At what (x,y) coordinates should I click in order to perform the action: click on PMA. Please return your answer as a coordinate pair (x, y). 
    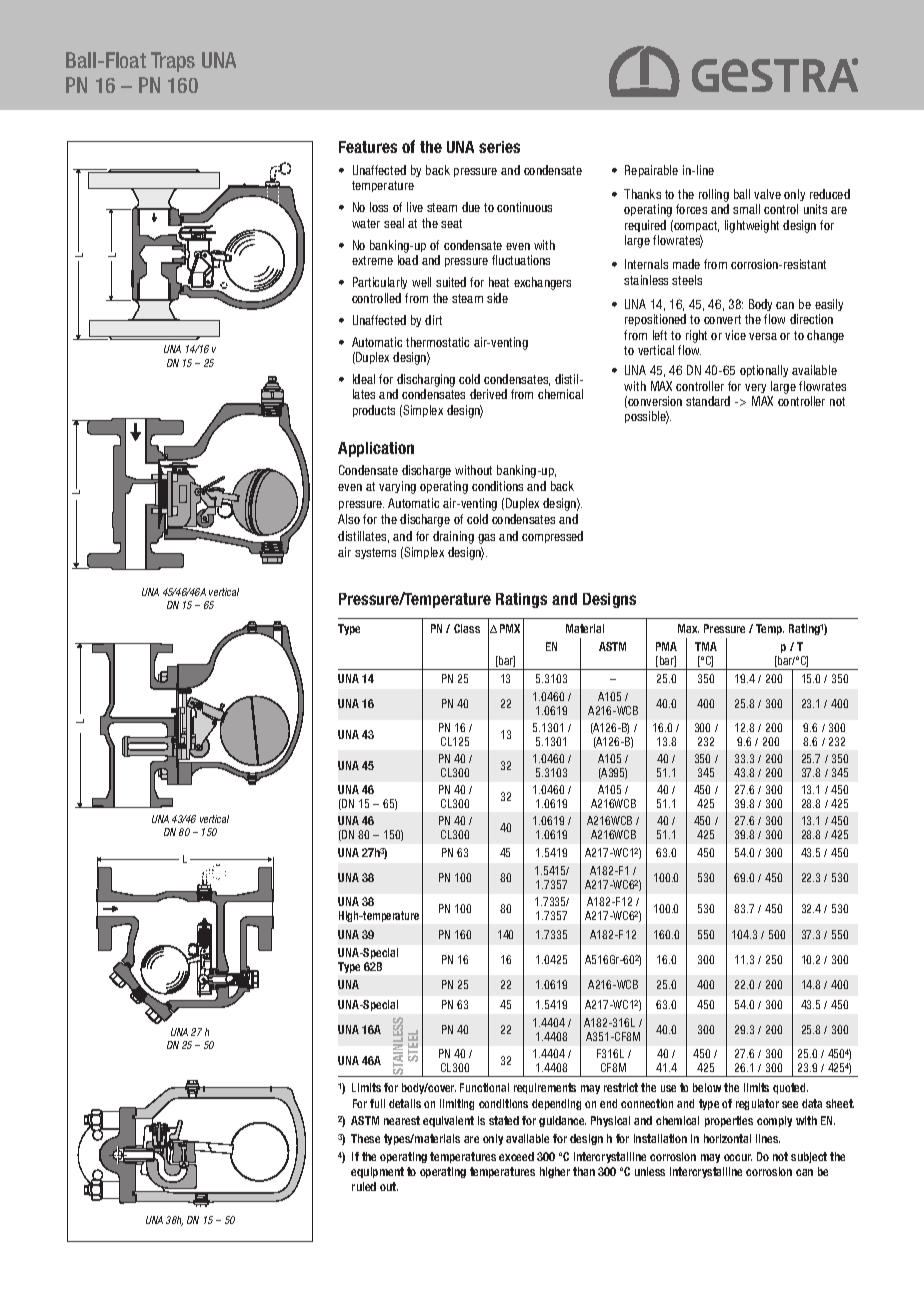
    Looking at the image, I should click on (666, 646).
